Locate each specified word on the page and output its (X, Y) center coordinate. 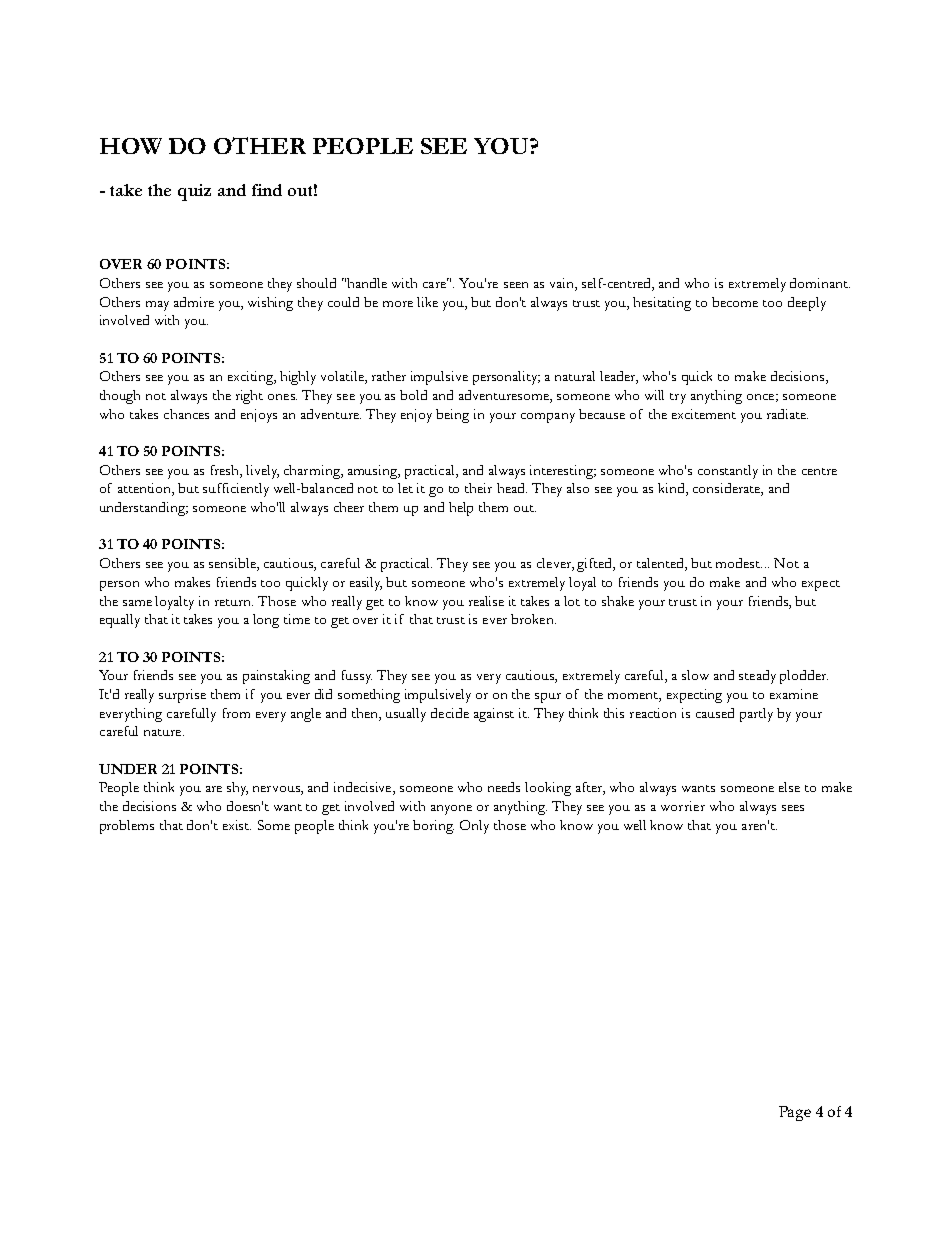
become (735, 302)
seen (516, 285)
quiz (194, 192)
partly (756, 715)
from (236, 713)
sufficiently (236, 490)
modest (739, 563)
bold (413, 395)
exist (237, 825)
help (461, 509)
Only (474, 827)
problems (127, 827)
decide (450, 713)
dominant (820, 283)
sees (793, 808)
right (249, 397)
